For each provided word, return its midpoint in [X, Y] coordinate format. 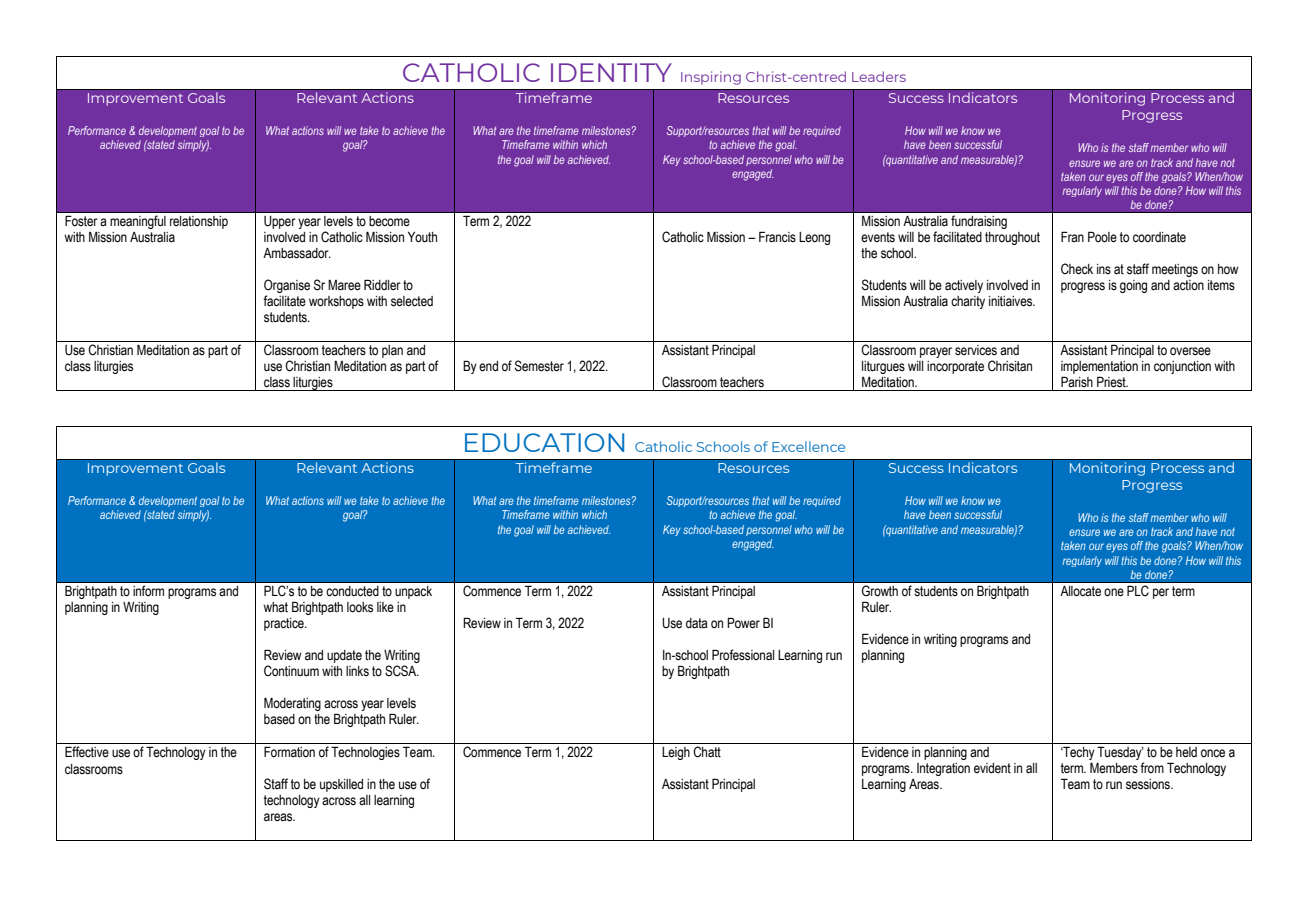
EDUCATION [544, 442]
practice [285, 624]
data [697, 623]
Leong [814, 238]
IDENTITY [611, 72]
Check [1077, 269]
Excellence [808, 446]
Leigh [676, 753]
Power [743, 623]
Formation [289, 752]
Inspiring [711, 78]
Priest [1112, 382]
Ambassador [297, 253]
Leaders [879, 76]
